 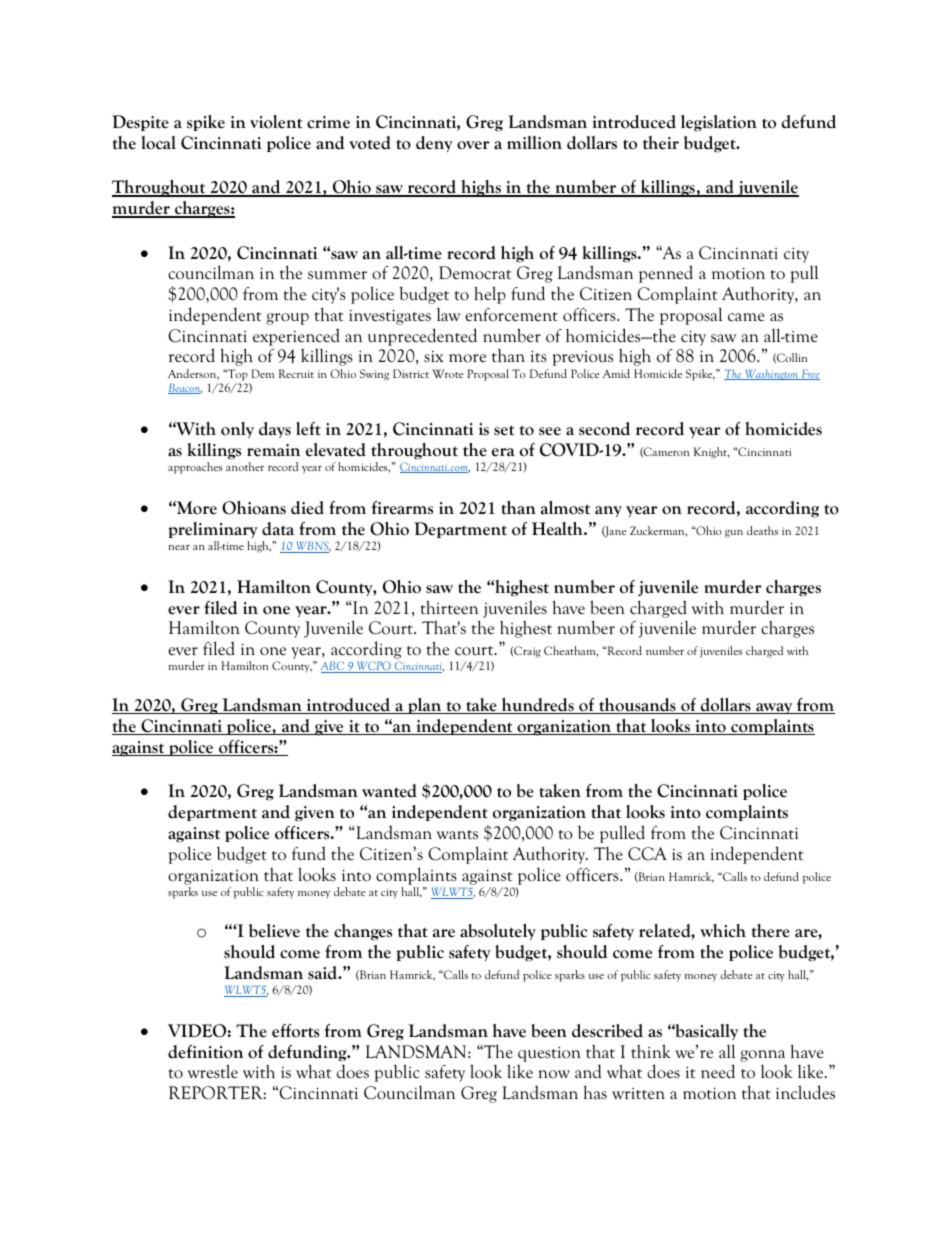 What do you see at coordinates (245, 466) in the page?
I see `another` at bounding box center [245, 466].
